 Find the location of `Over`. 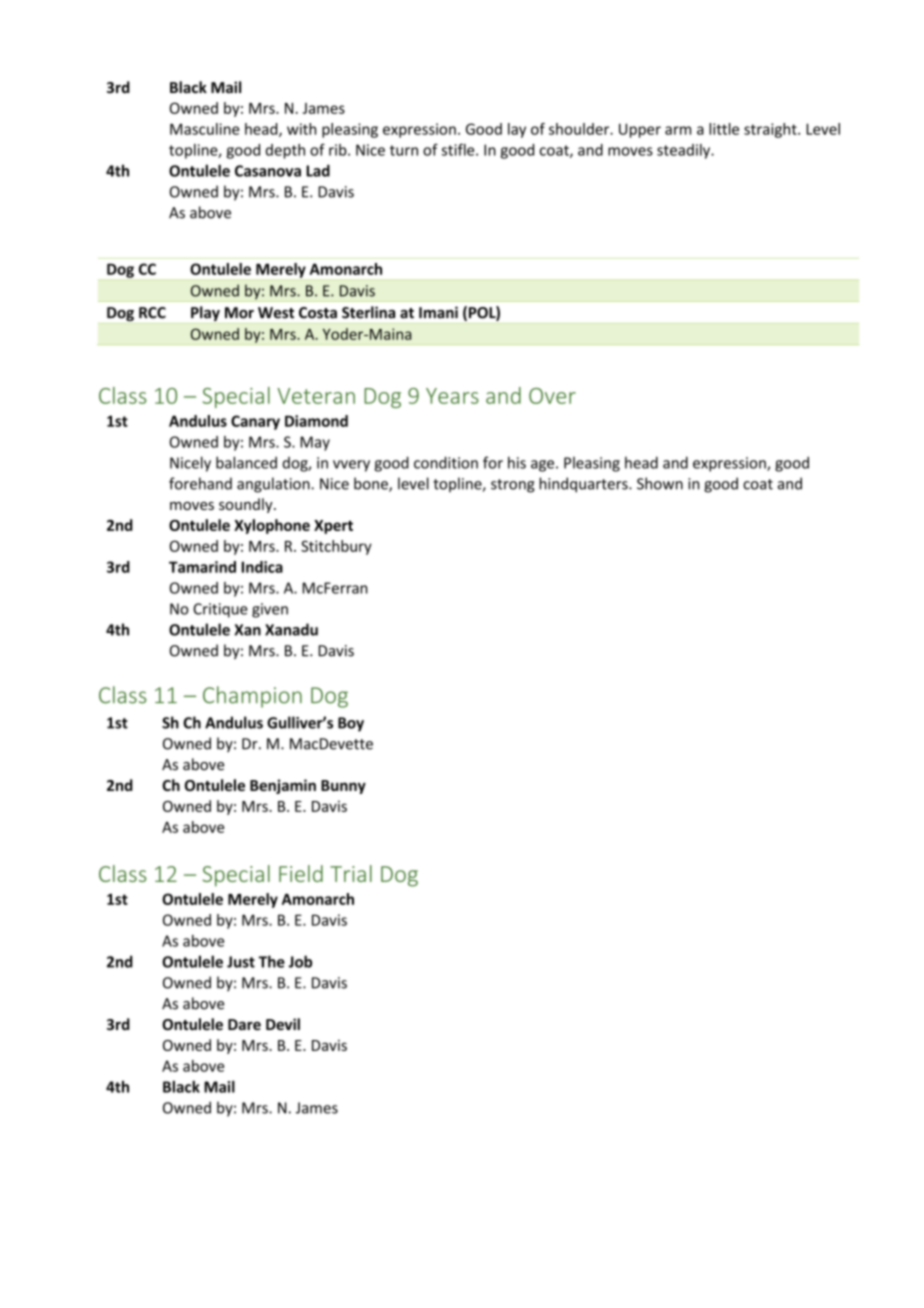

Over is located at coordinates (552, 396).
